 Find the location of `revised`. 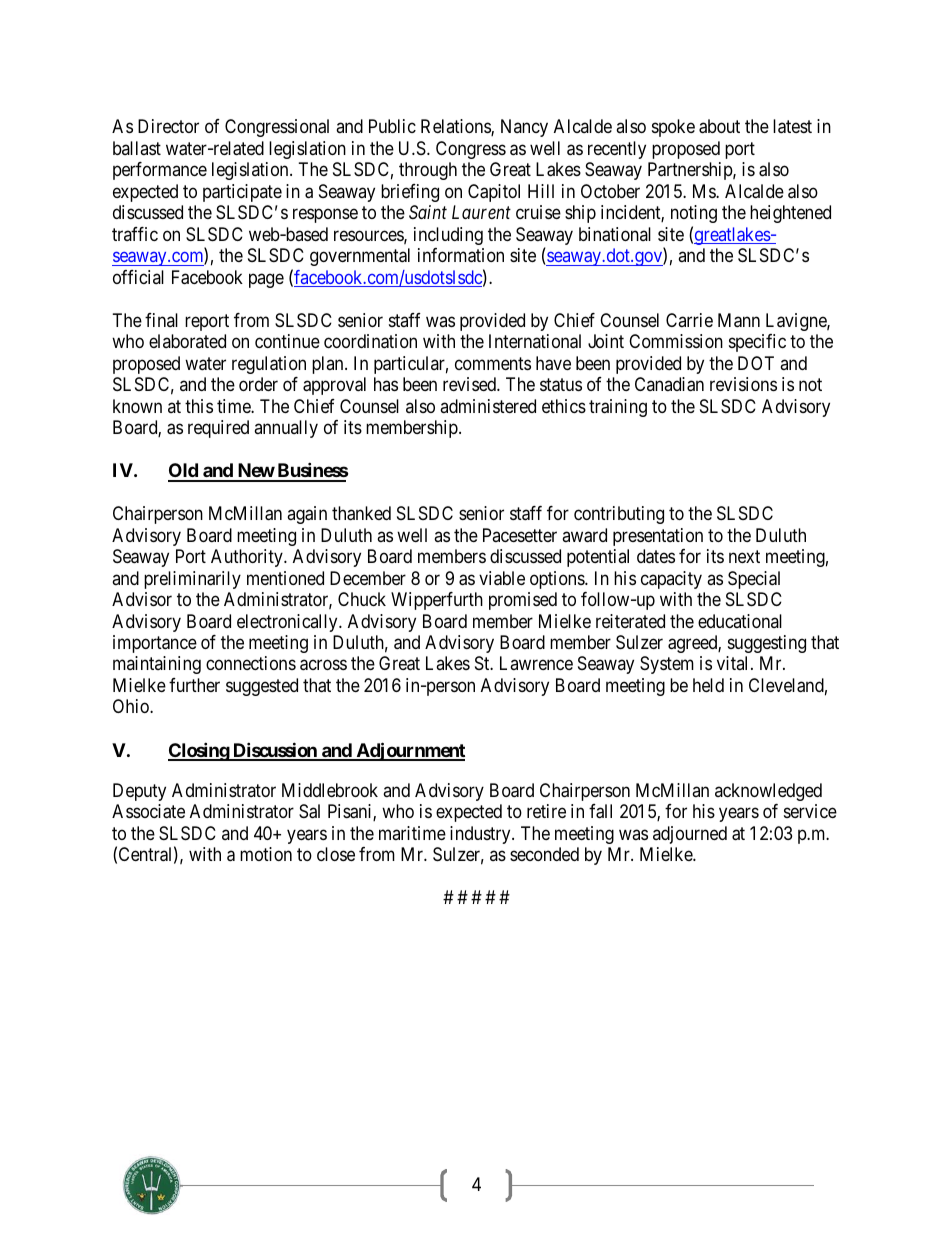

revised is located at coordinates (470, 384).
